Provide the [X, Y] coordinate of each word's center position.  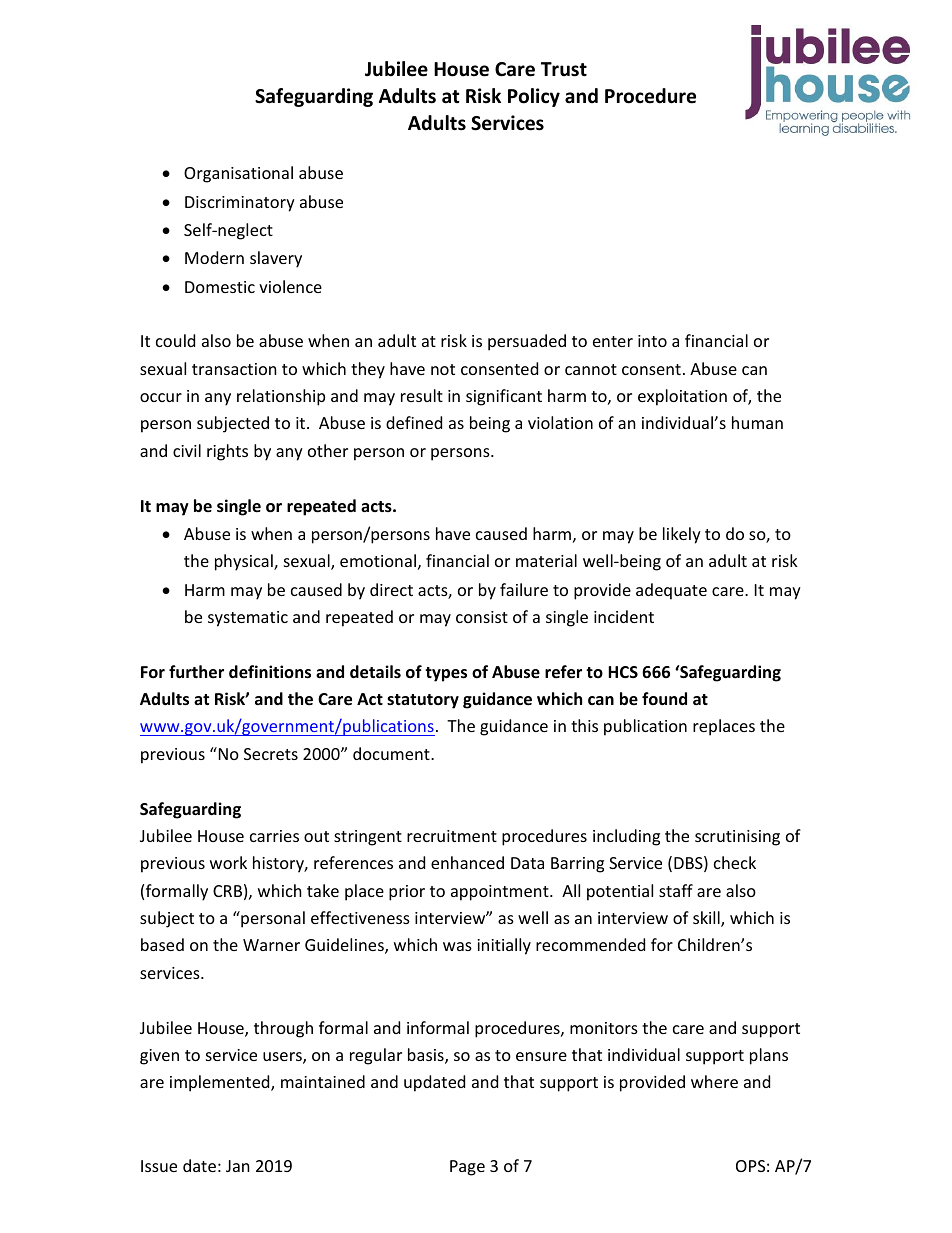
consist [482, 617]
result [422, 395]
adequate [671, 591]
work [228, 862]
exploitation [682, 397]
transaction [234, 369]
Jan [238, 1166]
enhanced [467, 862]
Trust [564, 69]
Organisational [238, 174]
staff [676, 890]
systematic [248, 619]
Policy [534, 97]
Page [467, 1168]
